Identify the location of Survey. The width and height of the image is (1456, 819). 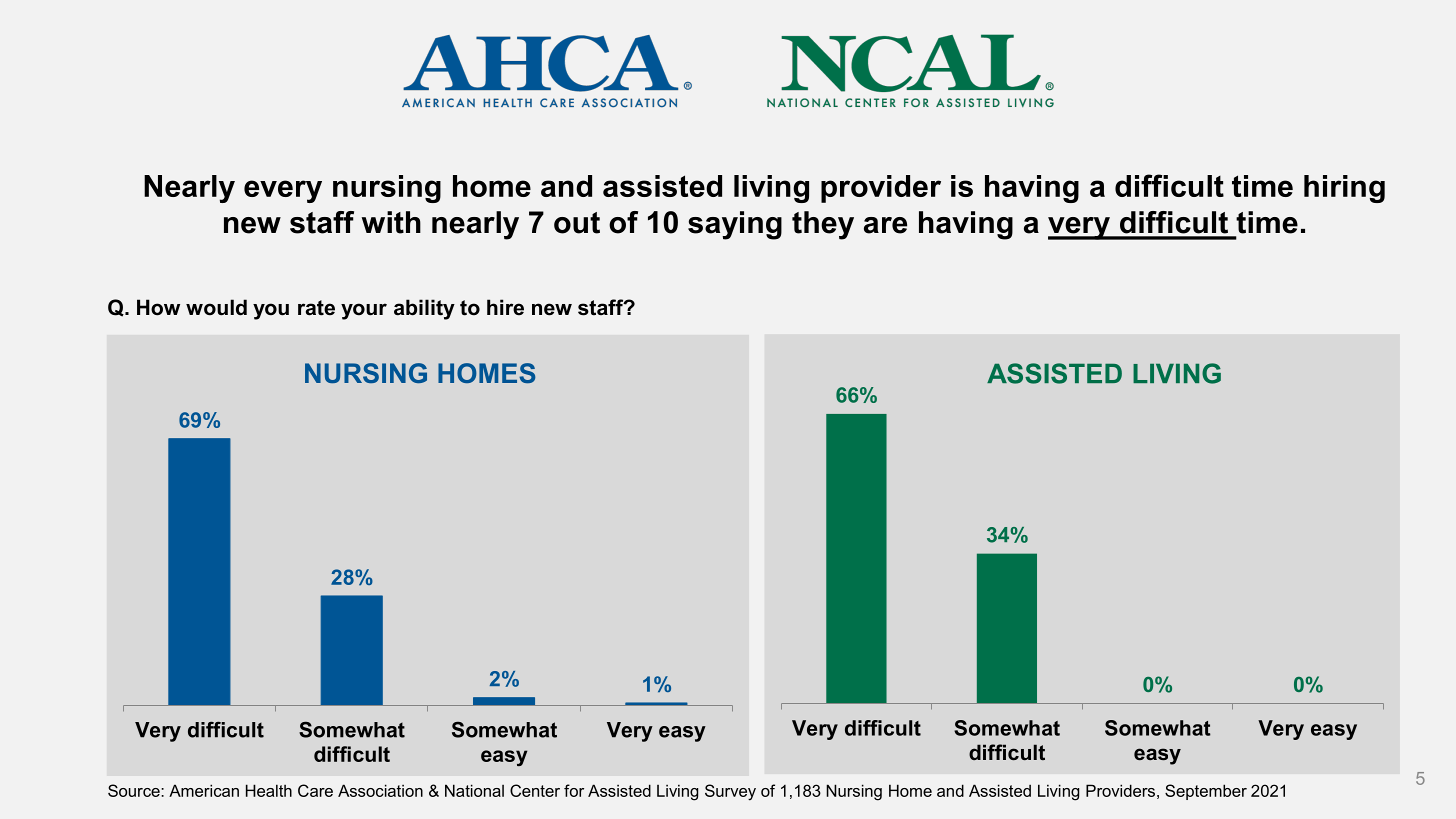
(730, 792).
